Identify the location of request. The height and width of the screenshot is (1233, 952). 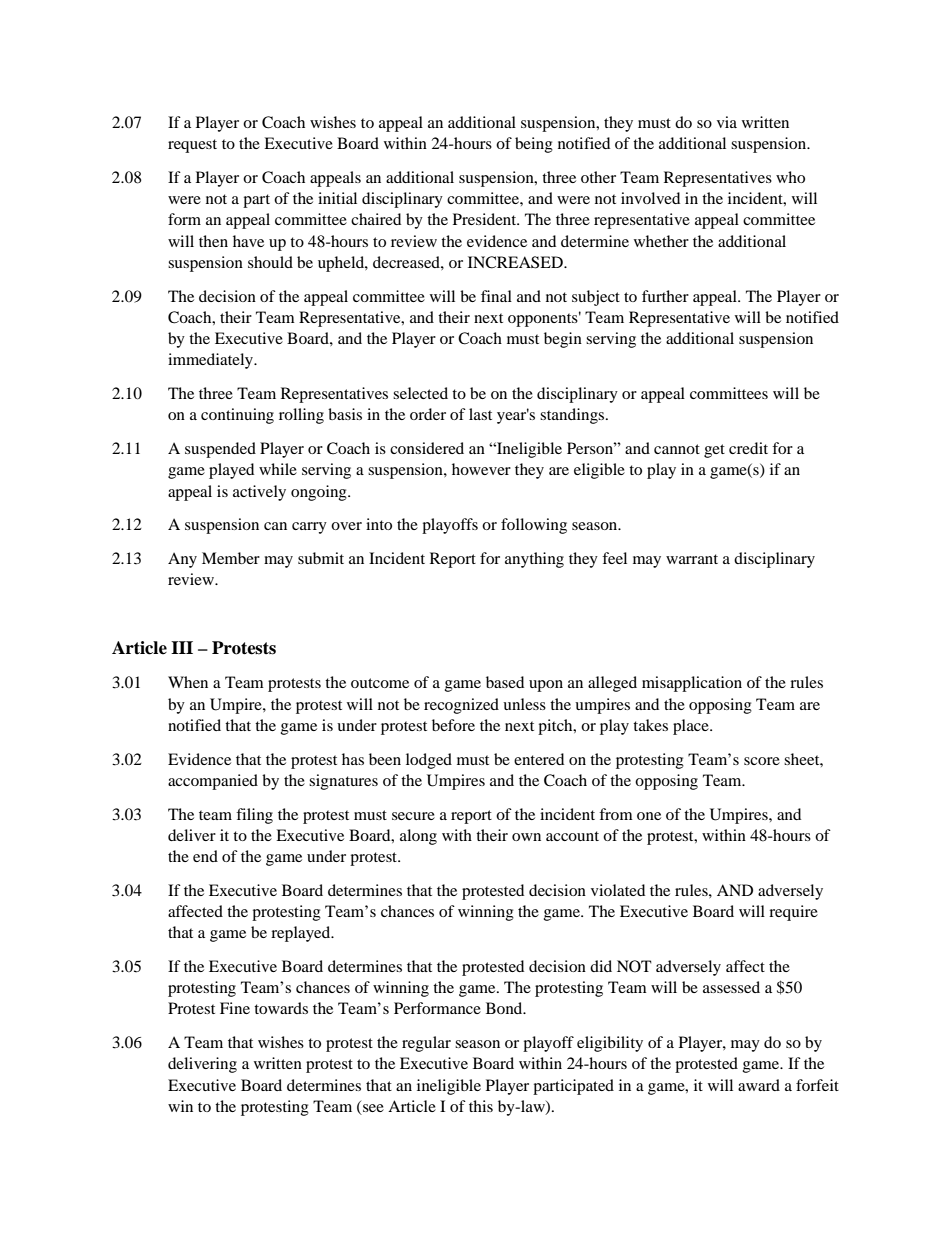
(192, 146).
